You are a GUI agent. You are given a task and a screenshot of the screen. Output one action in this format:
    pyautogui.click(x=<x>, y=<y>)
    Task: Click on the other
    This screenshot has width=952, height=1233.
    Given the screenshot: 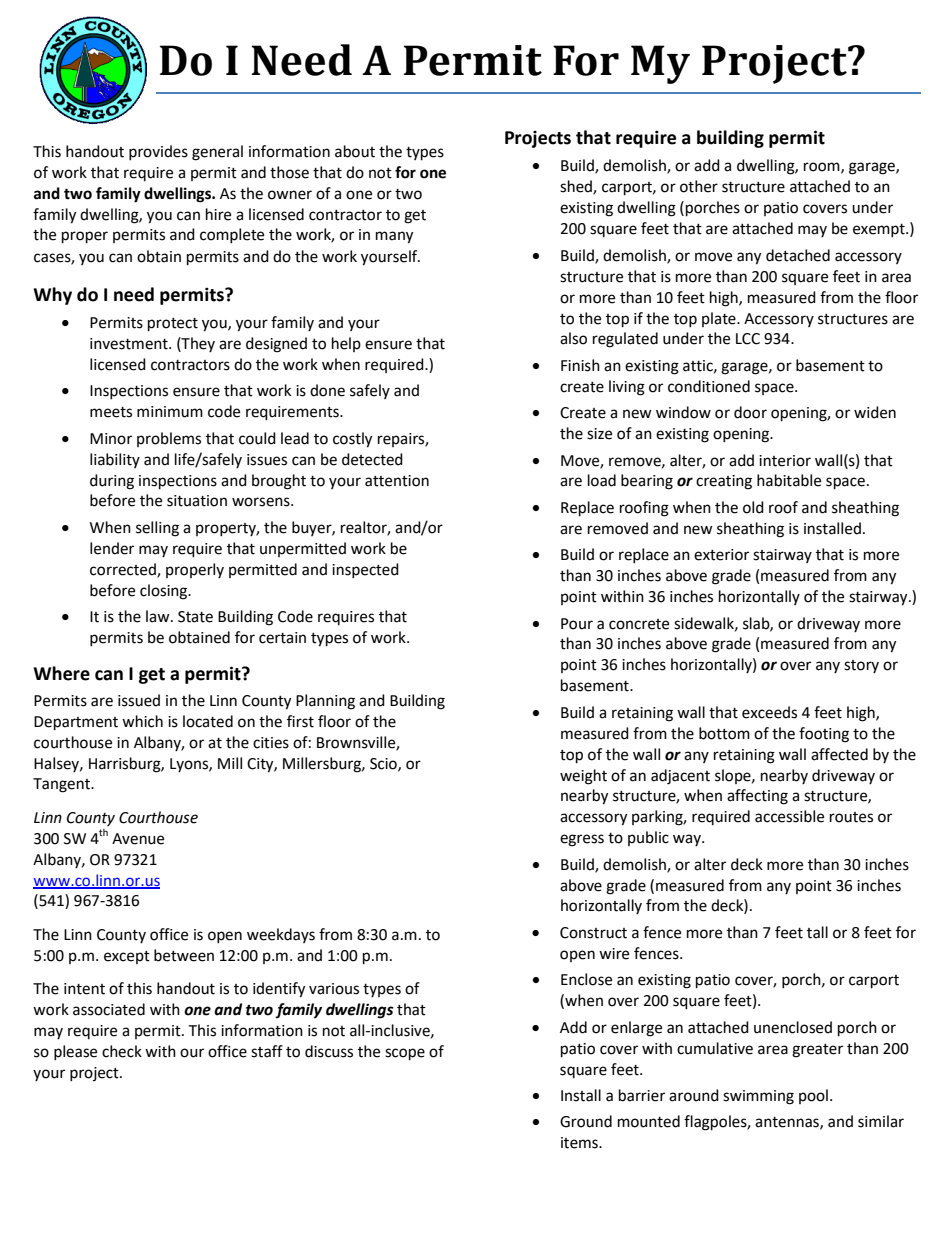 What is the action you would take?
    pyautogui.click(x=699, y=186)
